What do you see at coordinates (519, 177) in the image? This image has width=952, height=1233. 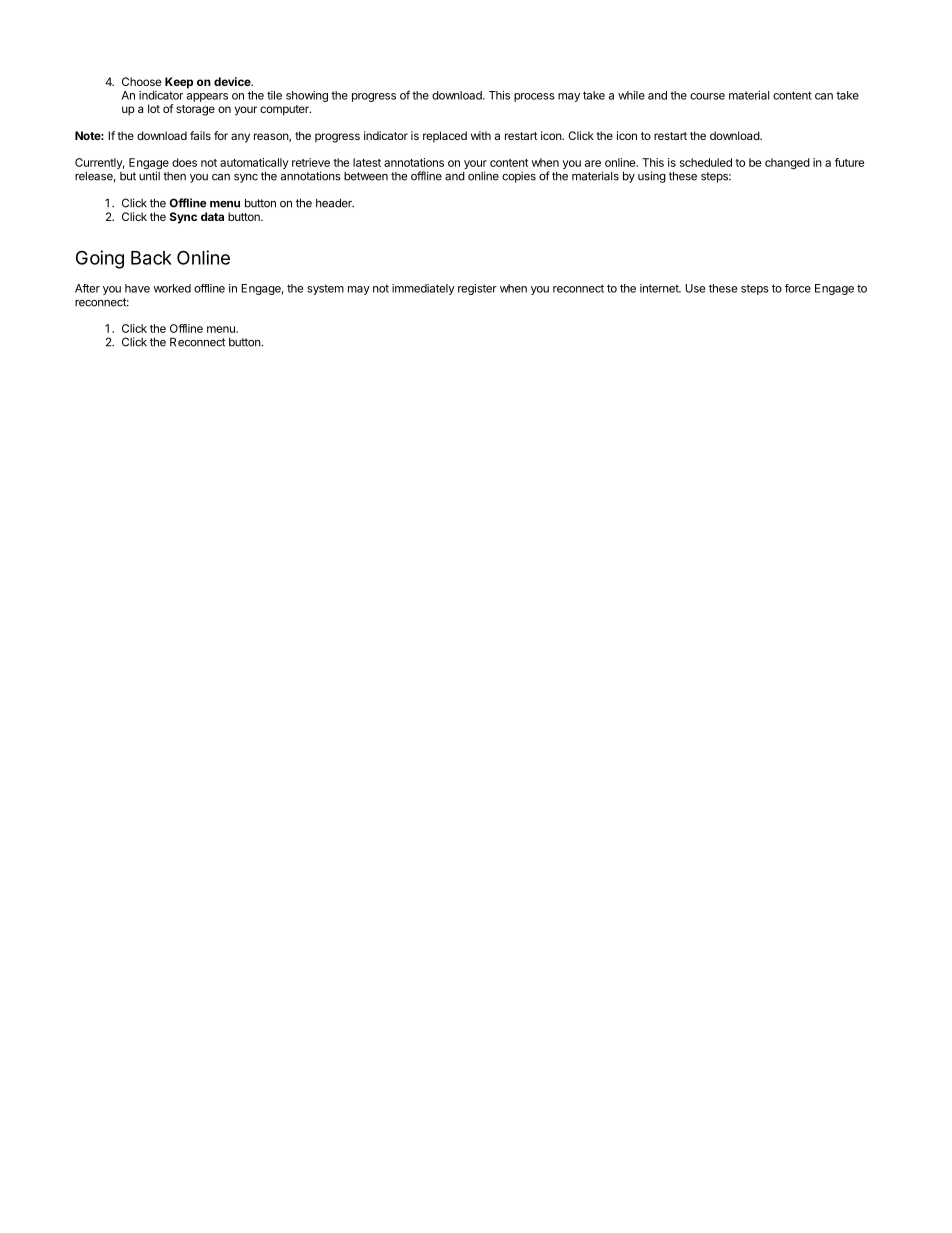 I see `copies` at bounding box center [519, 177].
